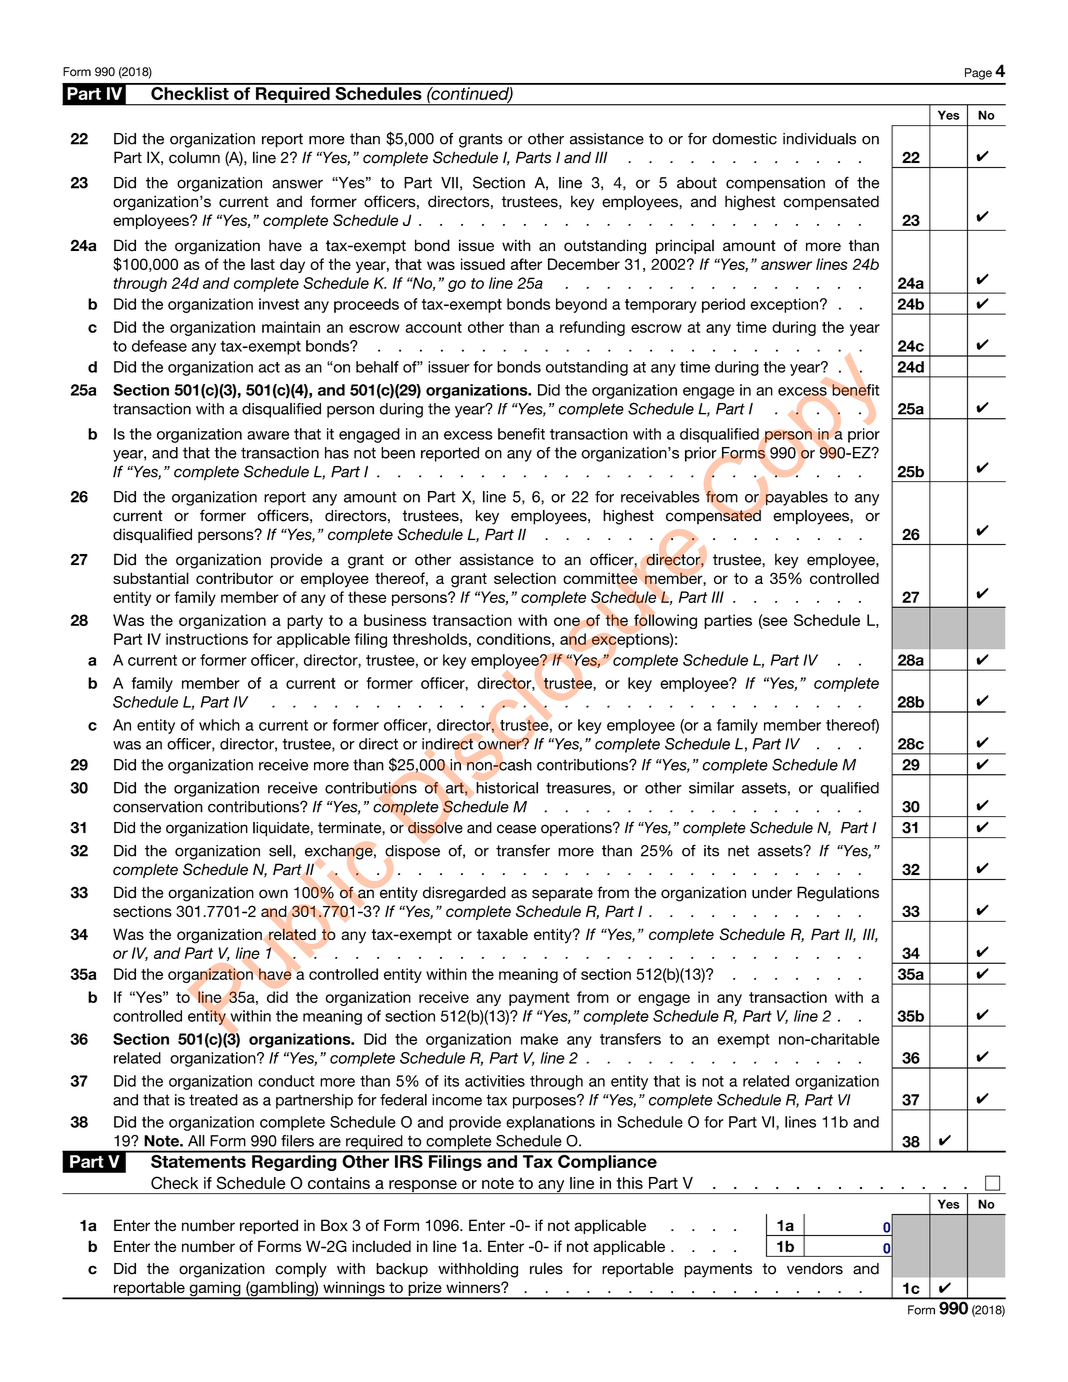 The height and width of the document is (1382, 1068). What do you see at coordinates (838, 894) in the document?
I see `Regulations` at bounding box center [838, 894].
